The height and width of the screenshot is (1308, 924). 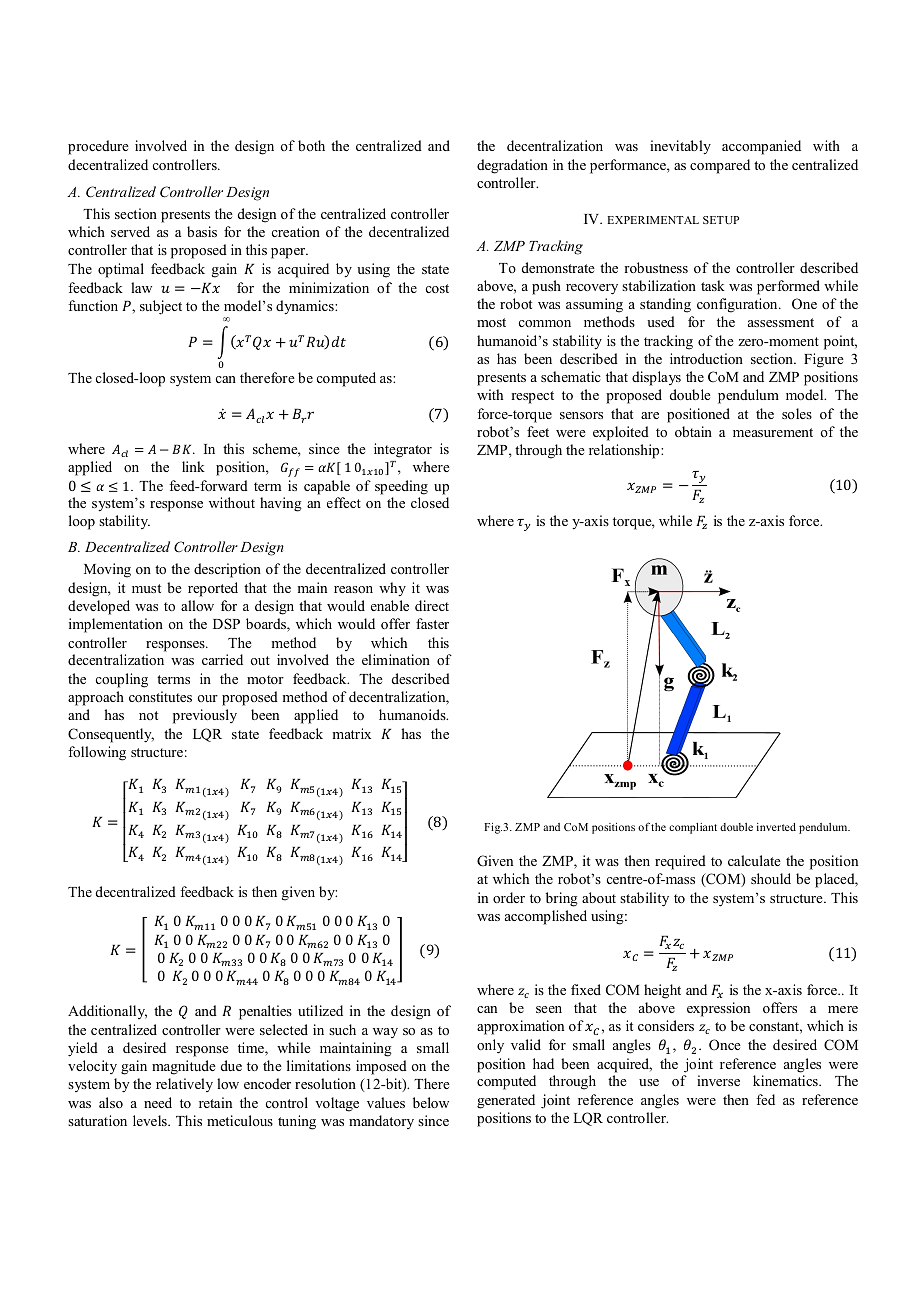 I want to click on compared, so click(x=720, y=166).
